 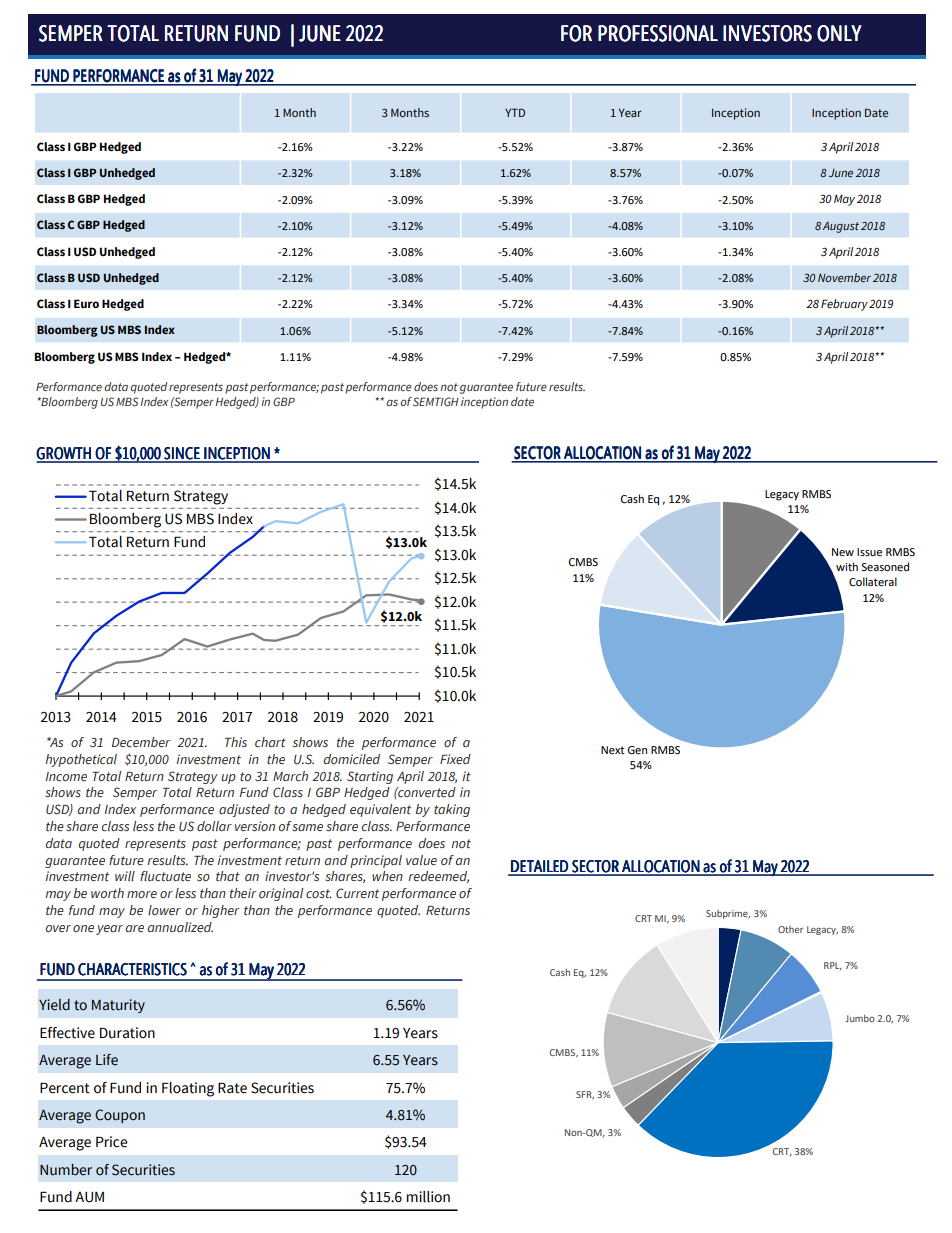 I want to click on Euro, so click(x=86, y=303).
